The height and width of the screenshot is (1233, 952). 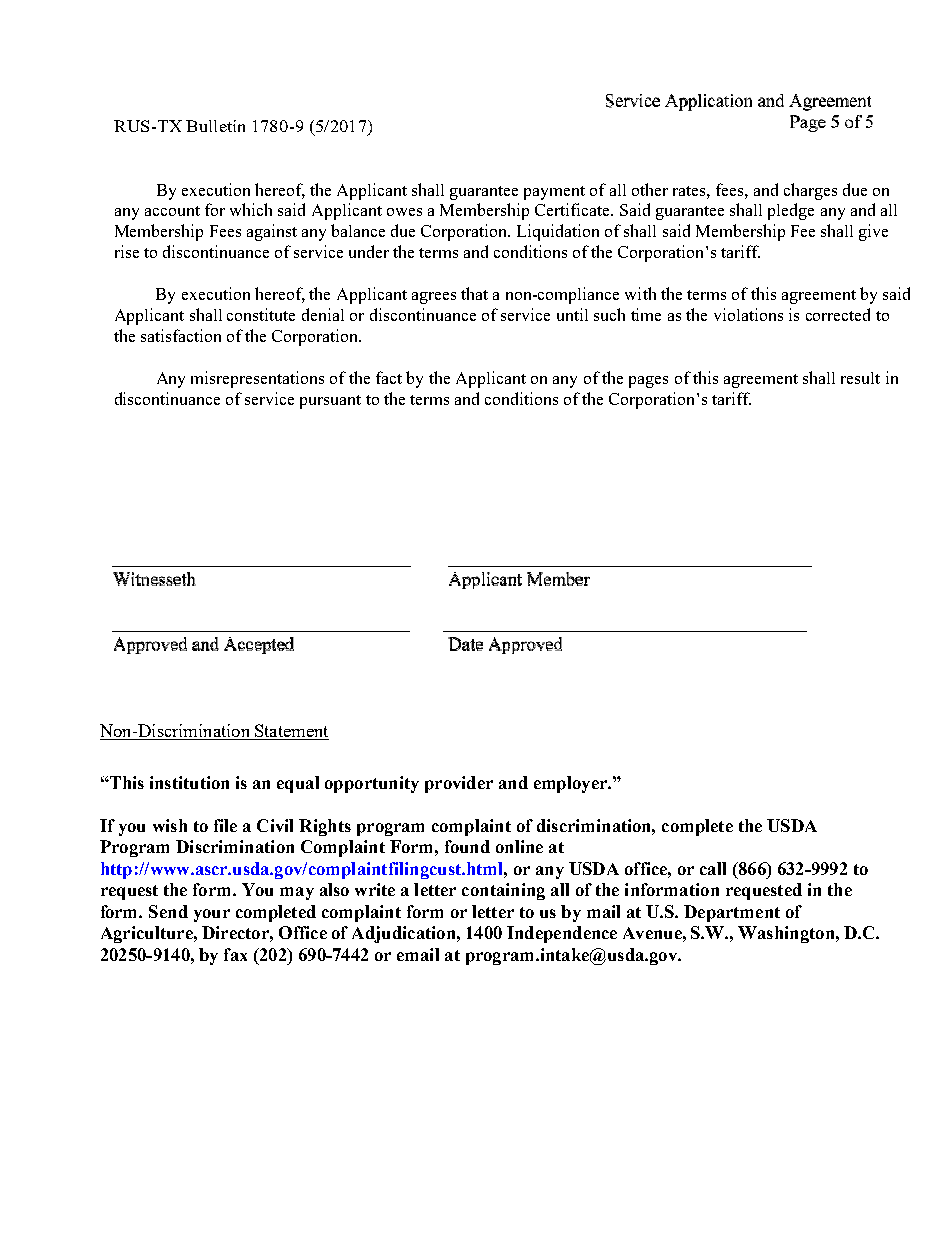 I want to click on provider, so click(x=459, y=784).
